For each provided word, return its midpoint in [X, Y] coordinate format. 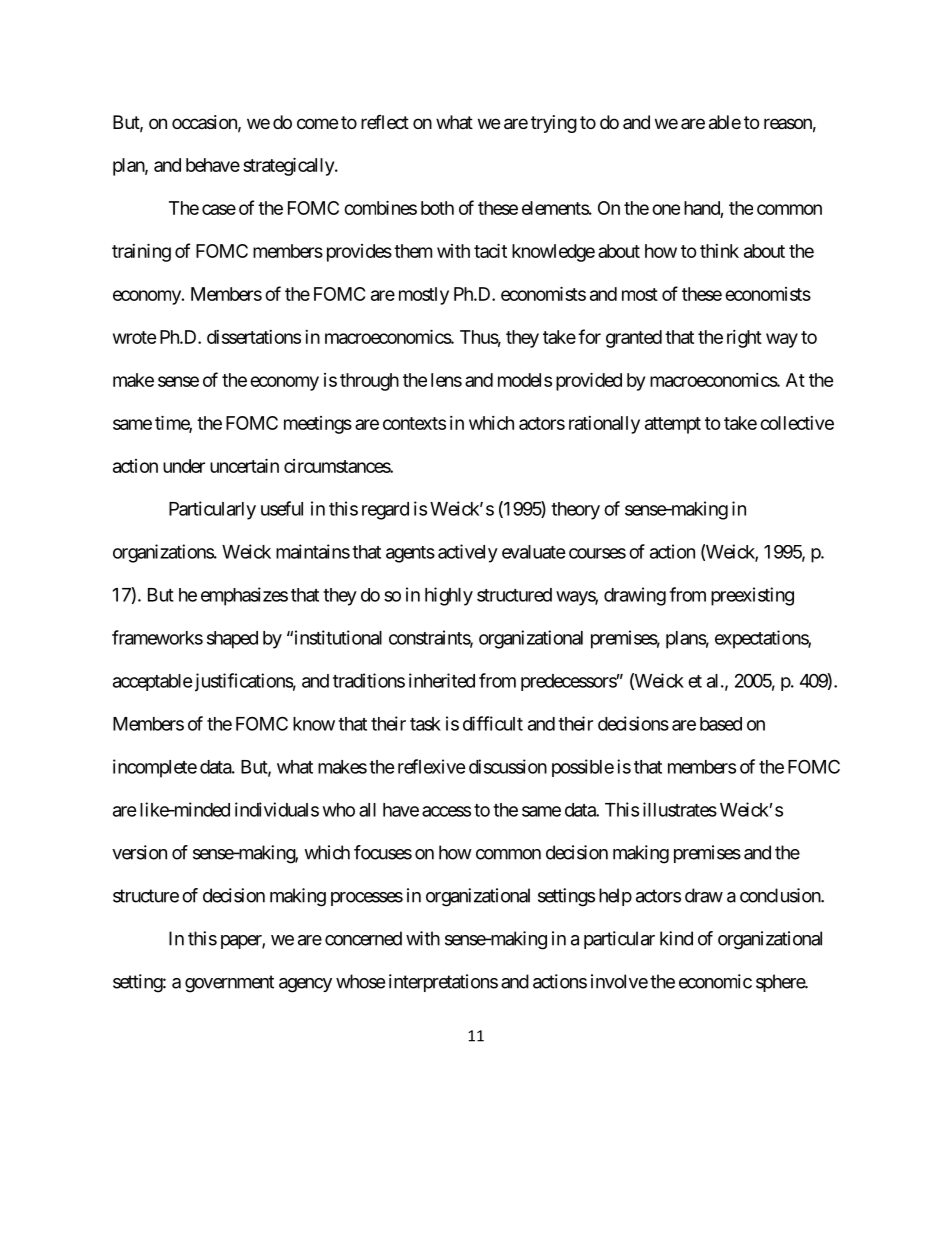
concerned [363, 938]
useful [282, 508]
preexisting [752, 596]
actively [468, 553]
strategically [289, 166]
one [666, 209]
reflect [385, 122]
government [229, 984]
